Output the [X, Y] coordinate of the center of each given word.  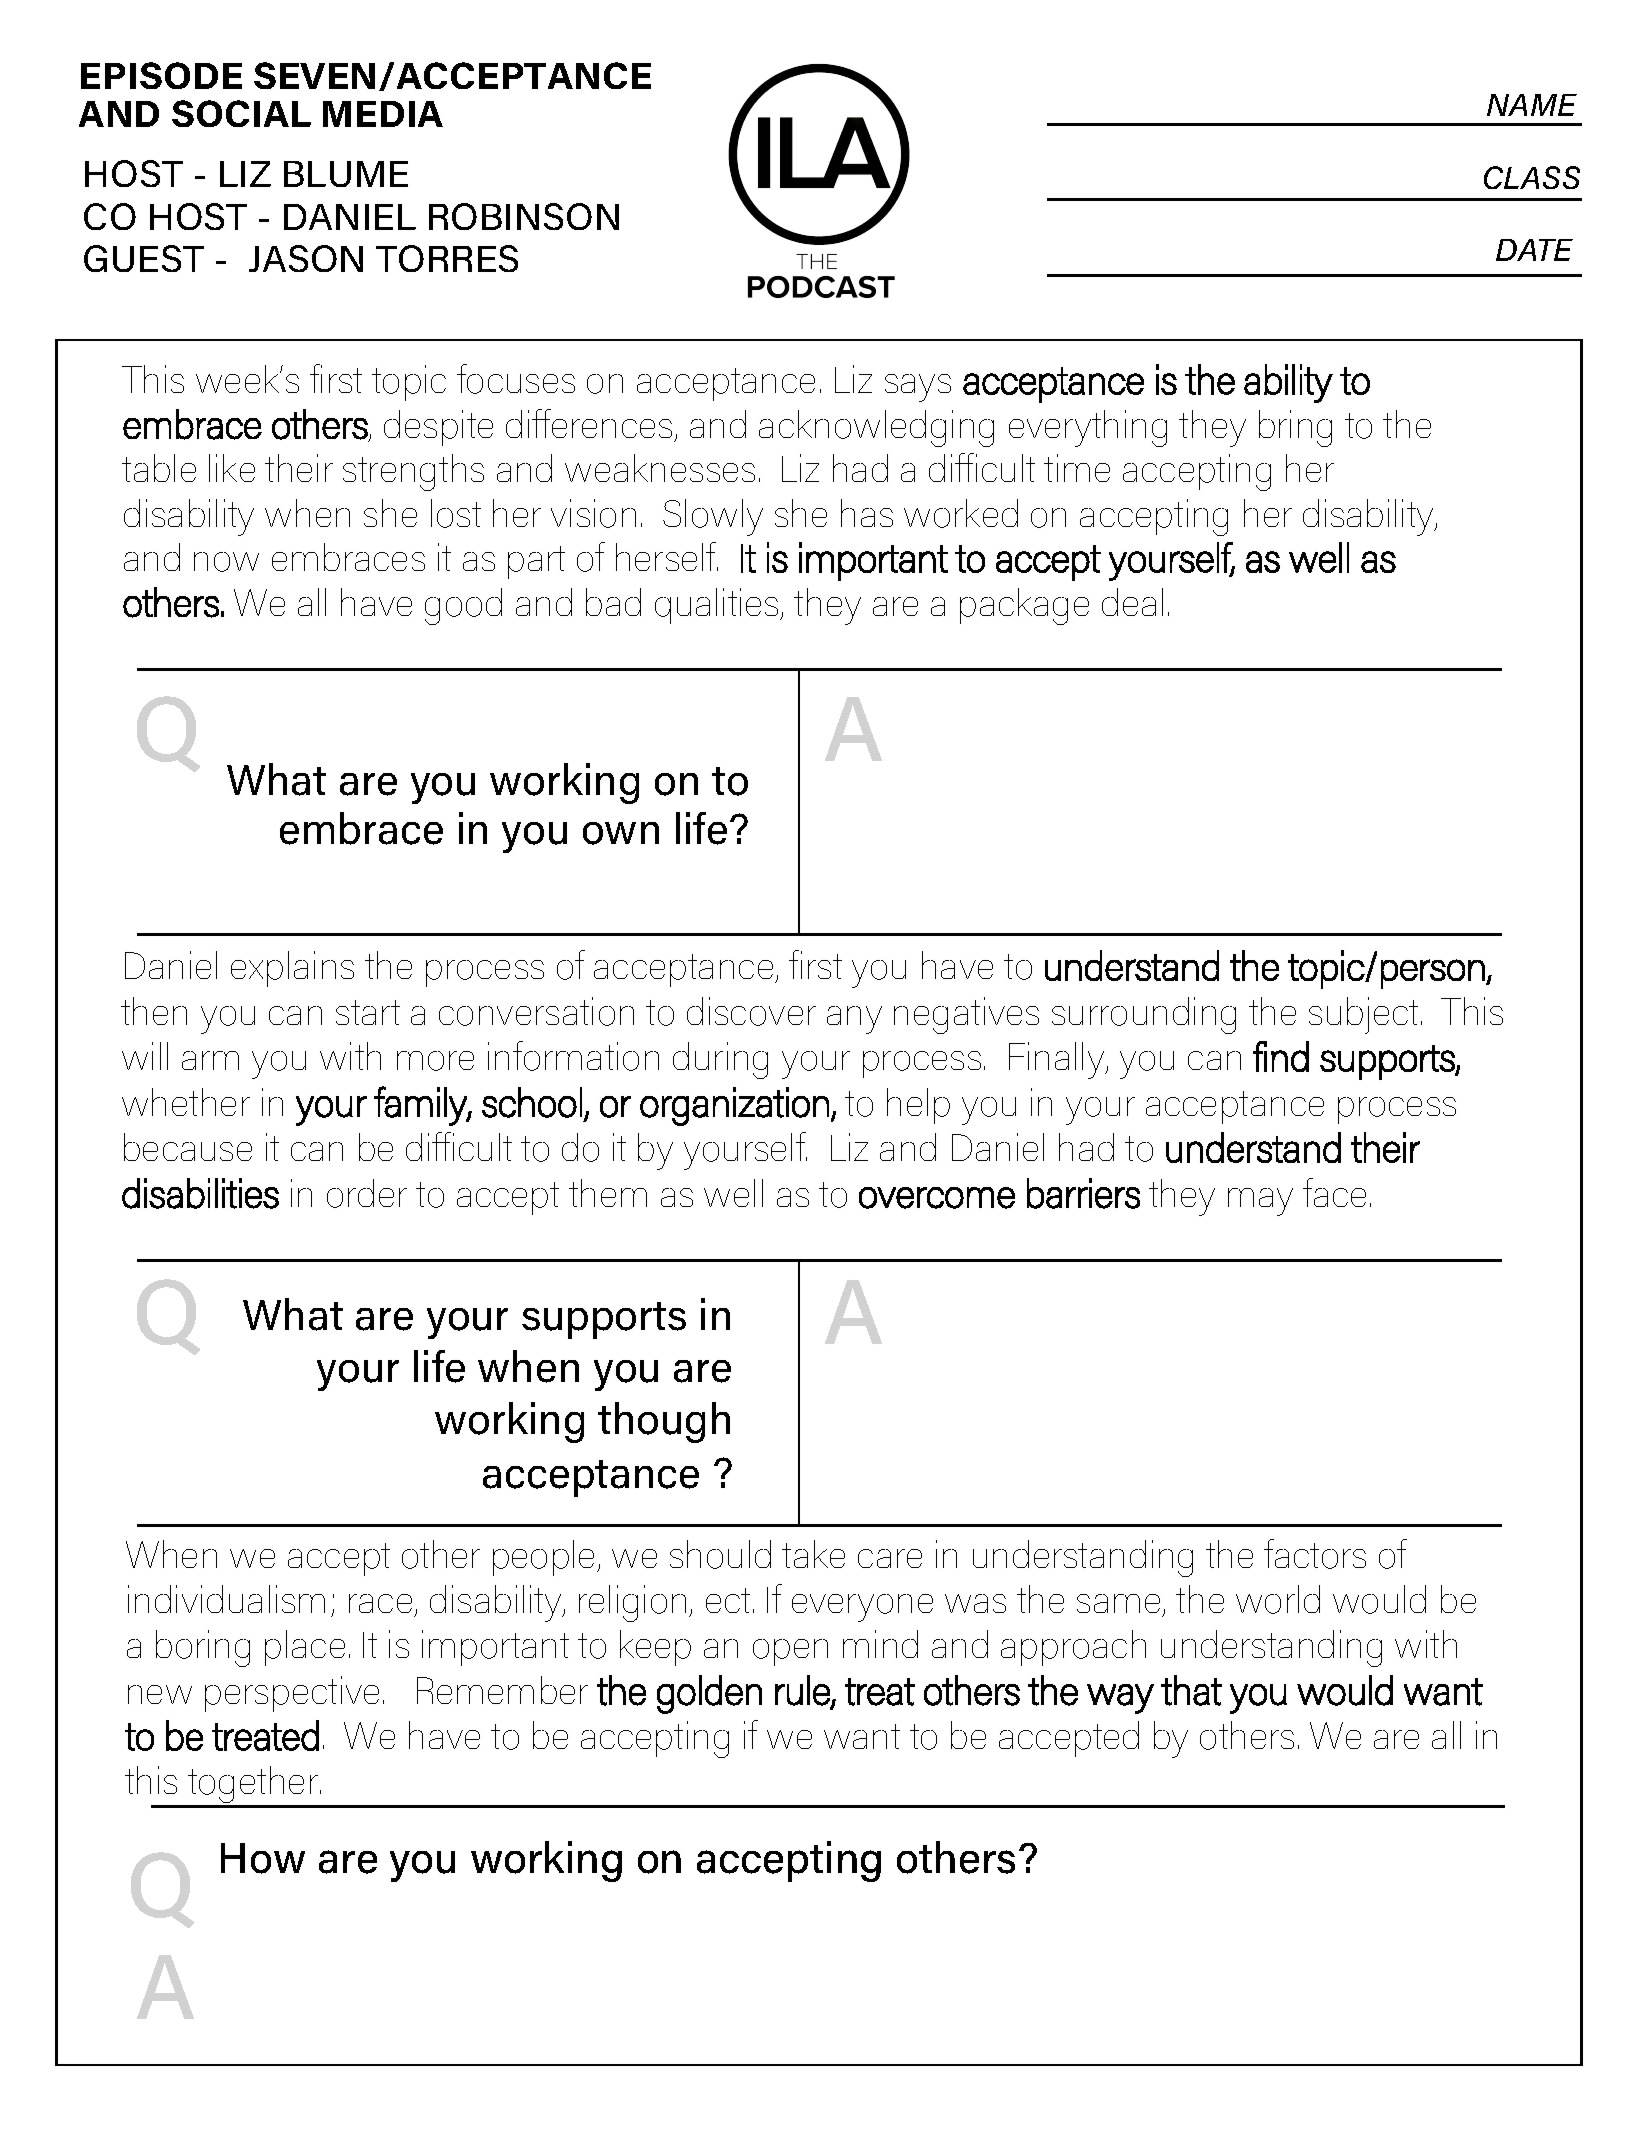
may [1260, 1202]
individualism [226, 1599]
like [232, 468]
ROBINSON [524, 216]
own [621, 833]
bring [1295, 428]
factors [1315, 1554]
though [664, 1422]
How [263, 1858]
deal [1132, 602]
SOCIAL [241, 113]
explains [292, 969]
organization [734, 1106]
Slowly [713, 517]
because [188, 1147]
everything [1088, 428]
